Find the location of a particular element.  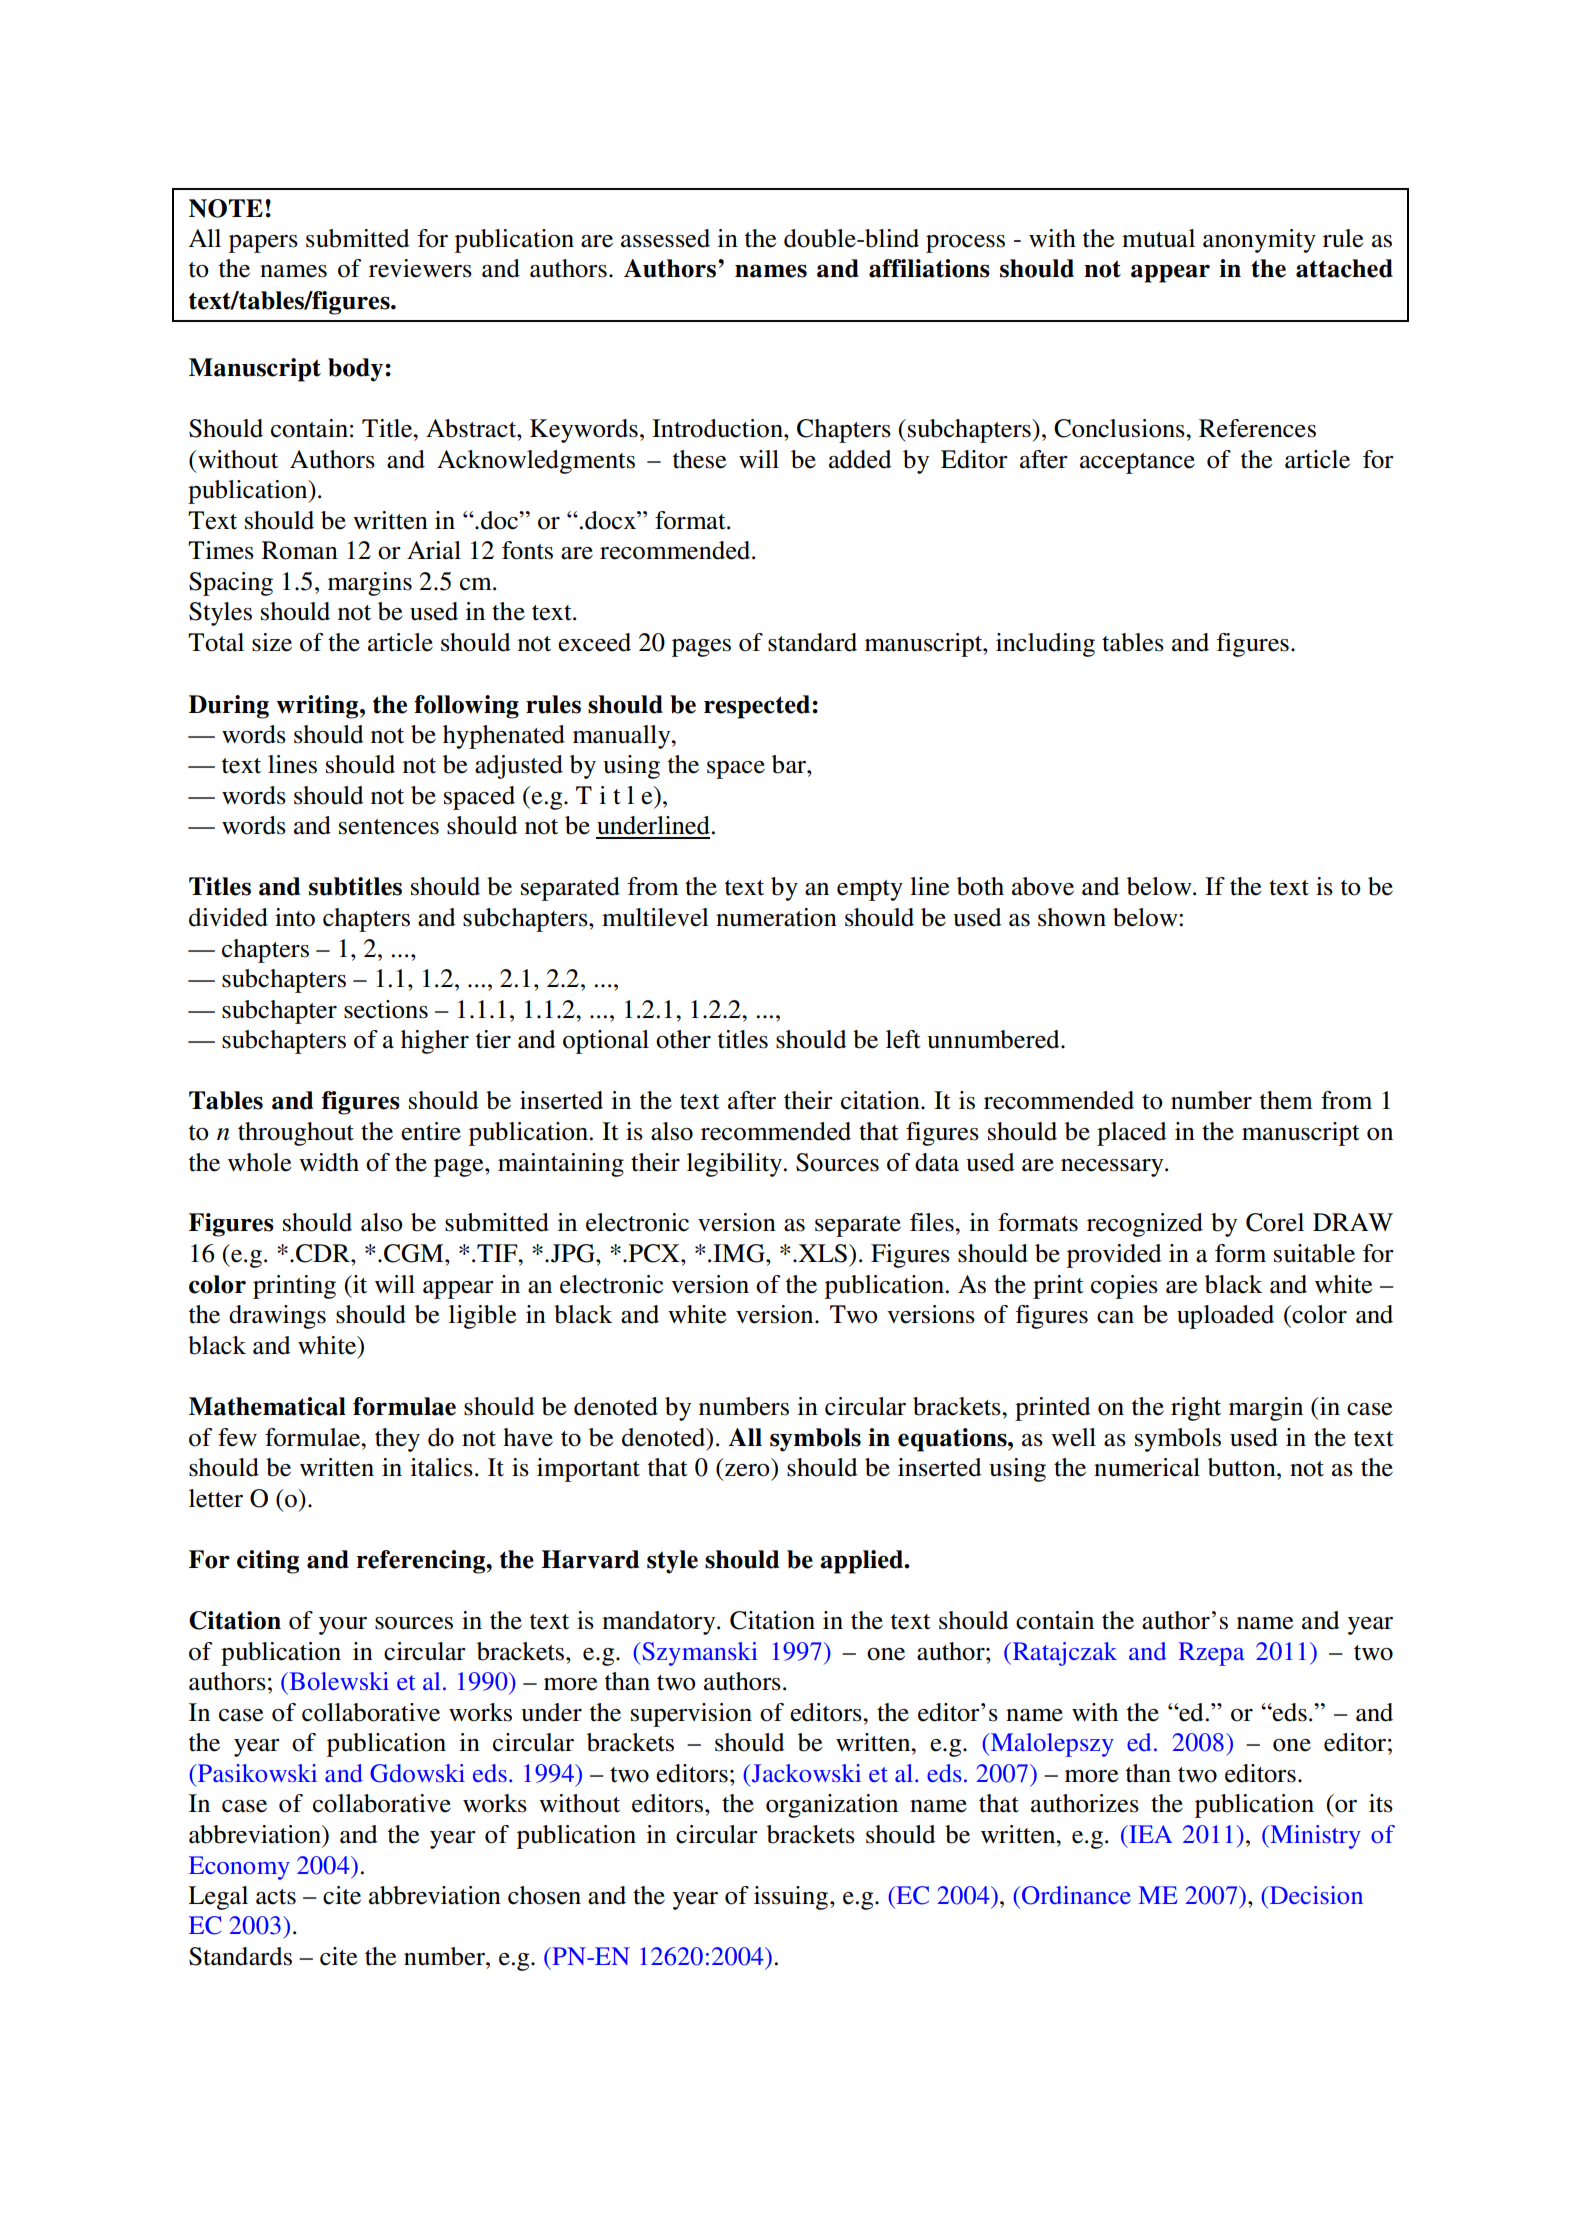

organization is located at coordinates (832, 1806).
